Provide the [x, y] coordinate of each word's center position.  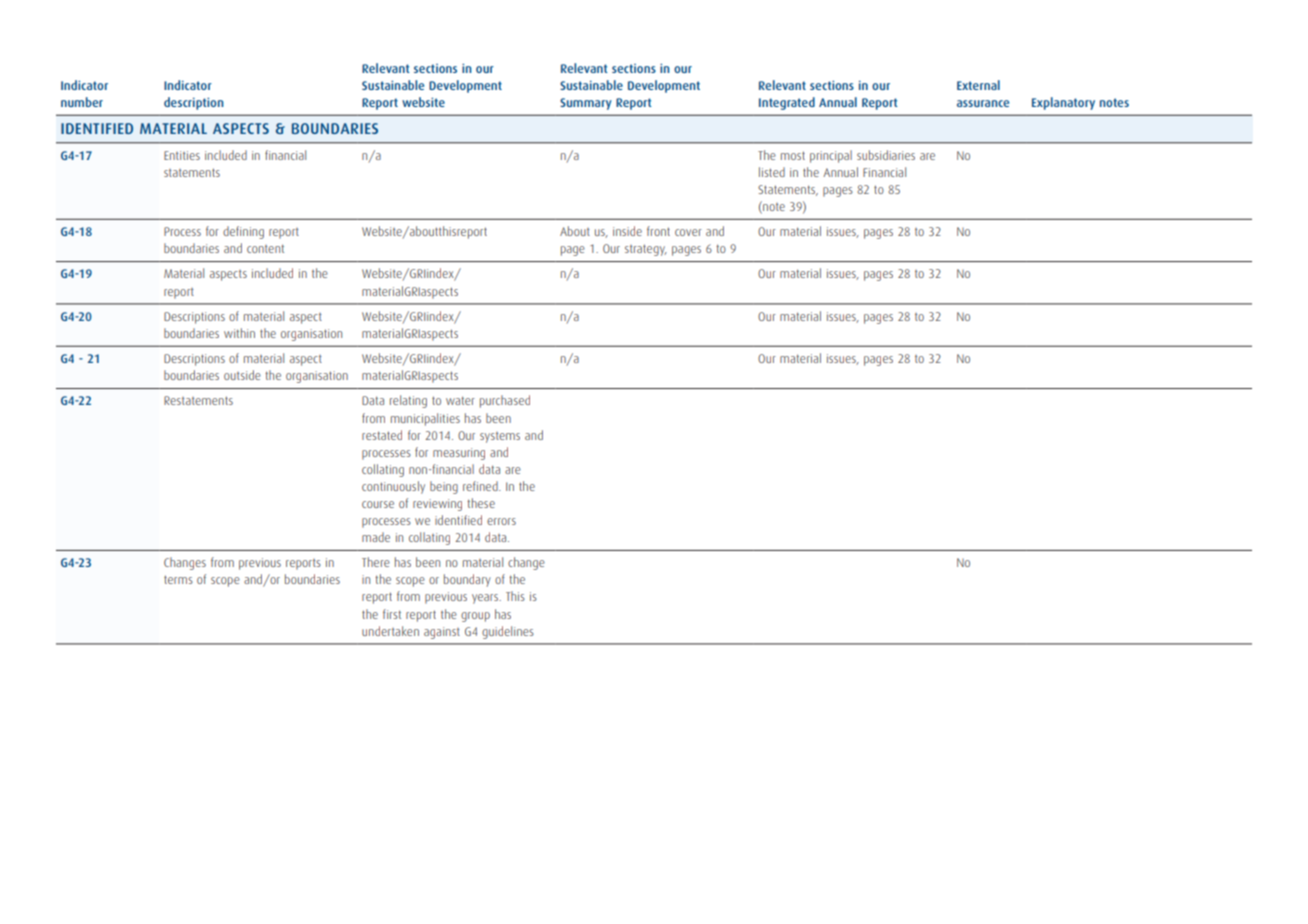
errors [501, 521]
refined [481, 486]
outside [242, 375]
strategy [646, 250]
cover [688, 232]
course [378, 504]
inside [627, 231]
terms [178, 579]
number [82, 102]
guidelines [508, 632]
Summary [586, 104]
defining [243, 232]
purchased [505, 401]
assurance [983, 103]
